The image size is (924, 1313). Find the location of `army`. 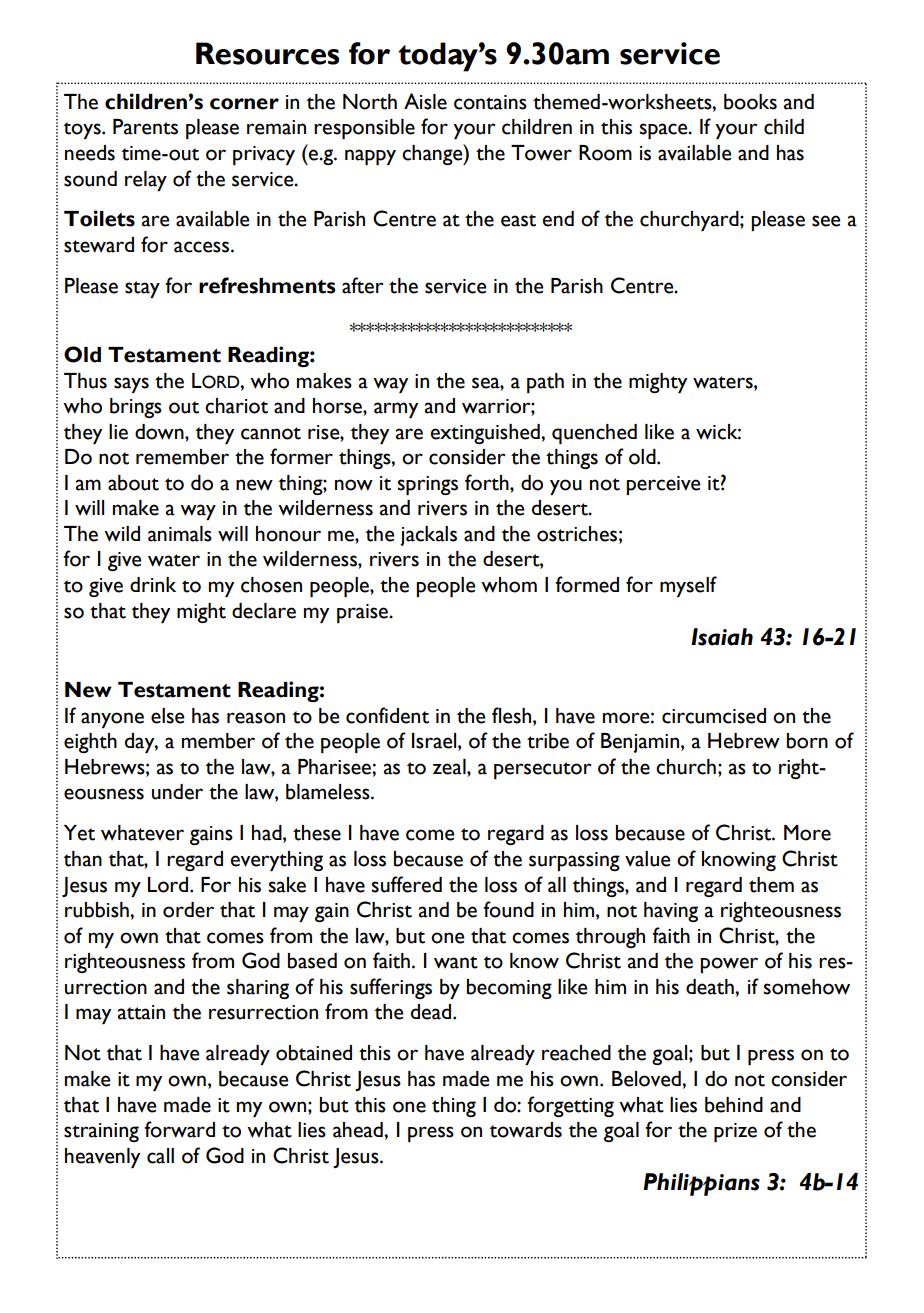

army is located at coordinates (396, 410).
